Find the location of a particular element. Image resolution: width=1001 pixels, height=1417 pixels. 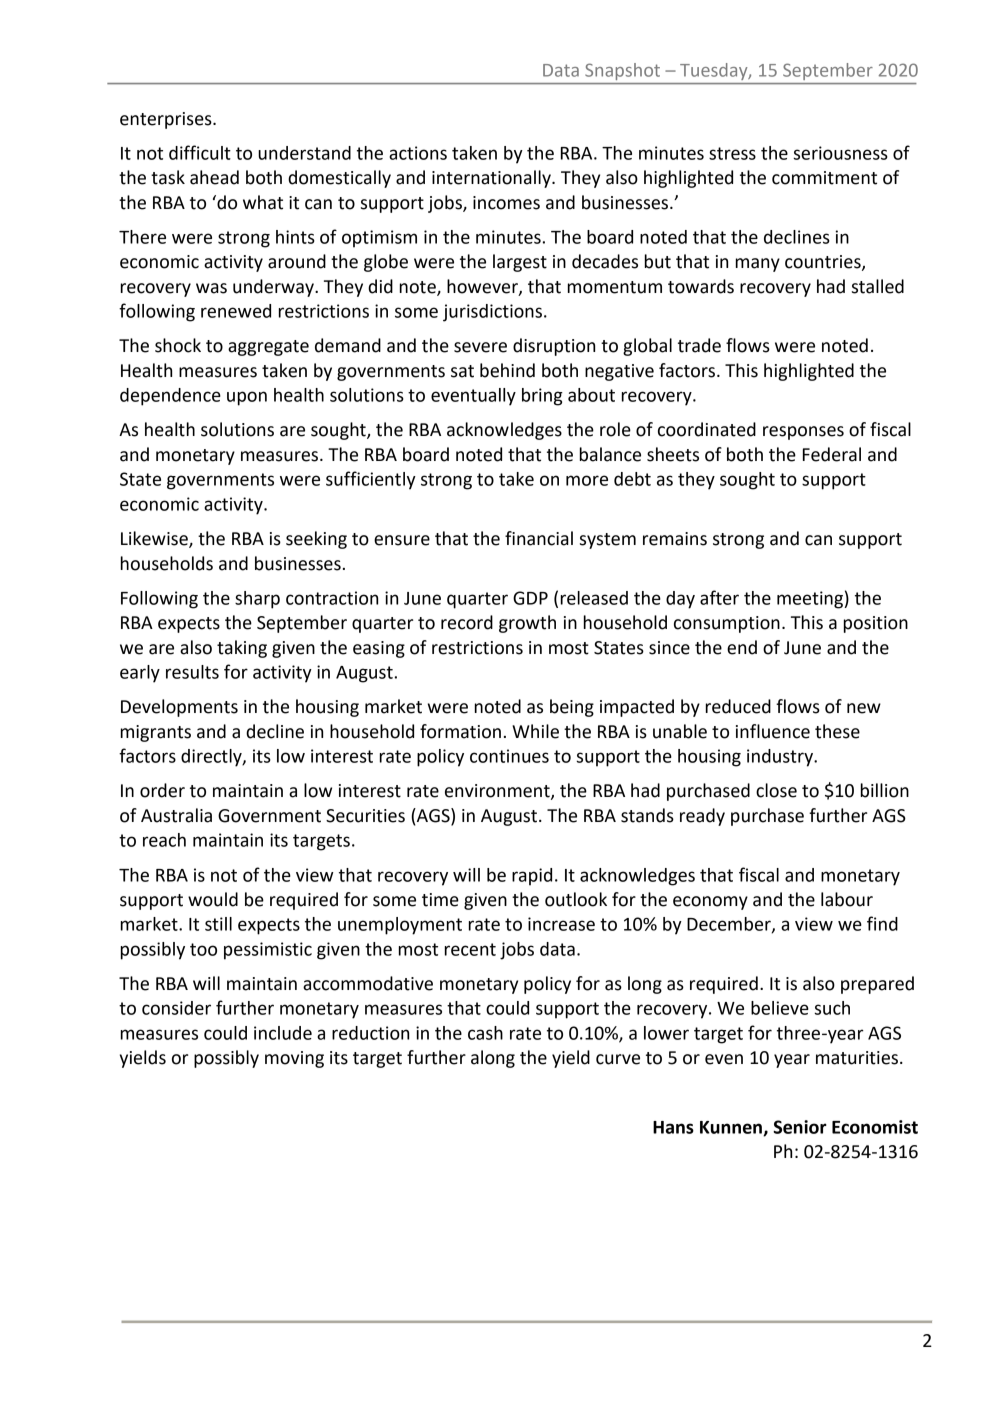

after is located at coordinates (719, 597).
